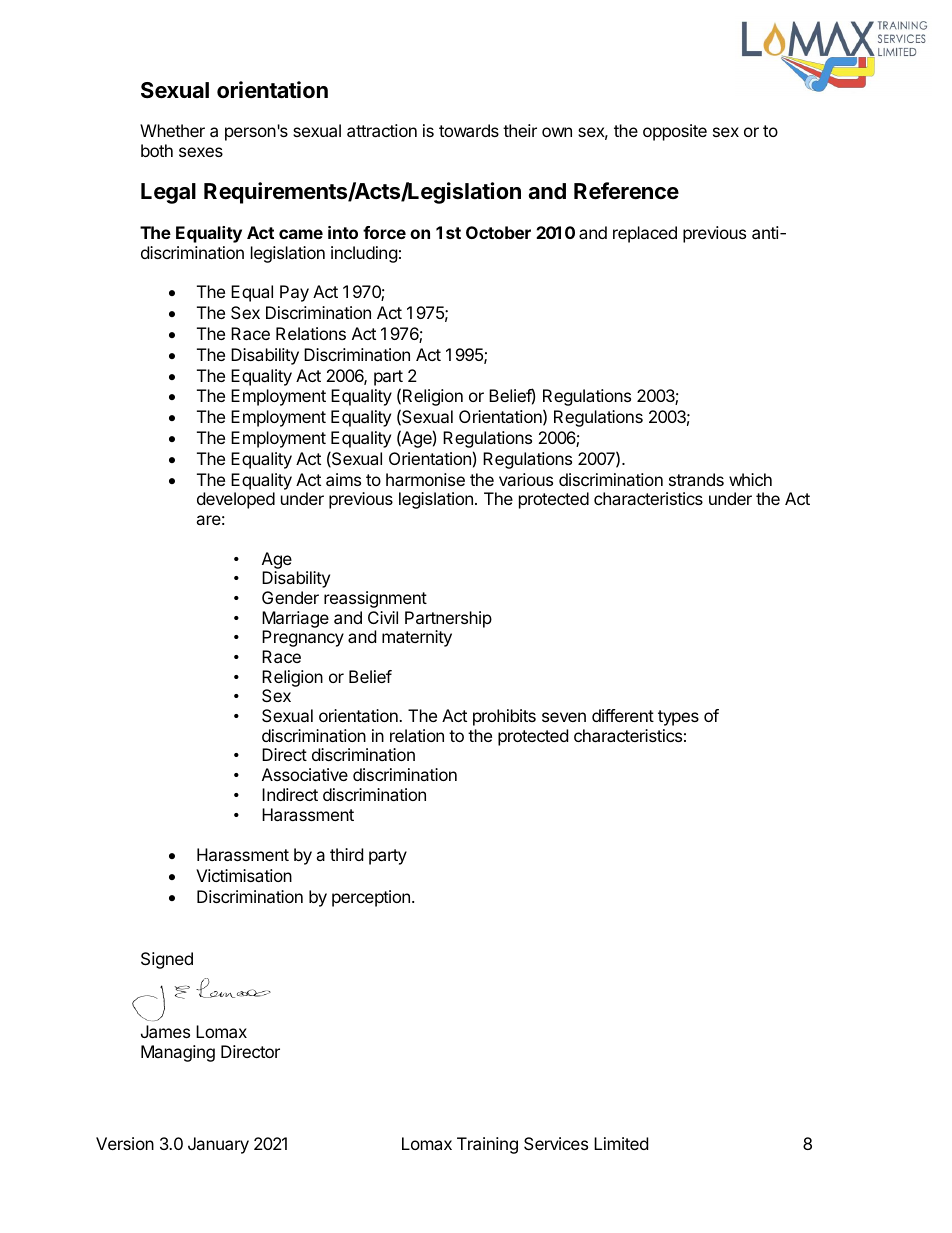 This screenshot has width=952, height=1233. I want to click on developed, so click(236, 500).
